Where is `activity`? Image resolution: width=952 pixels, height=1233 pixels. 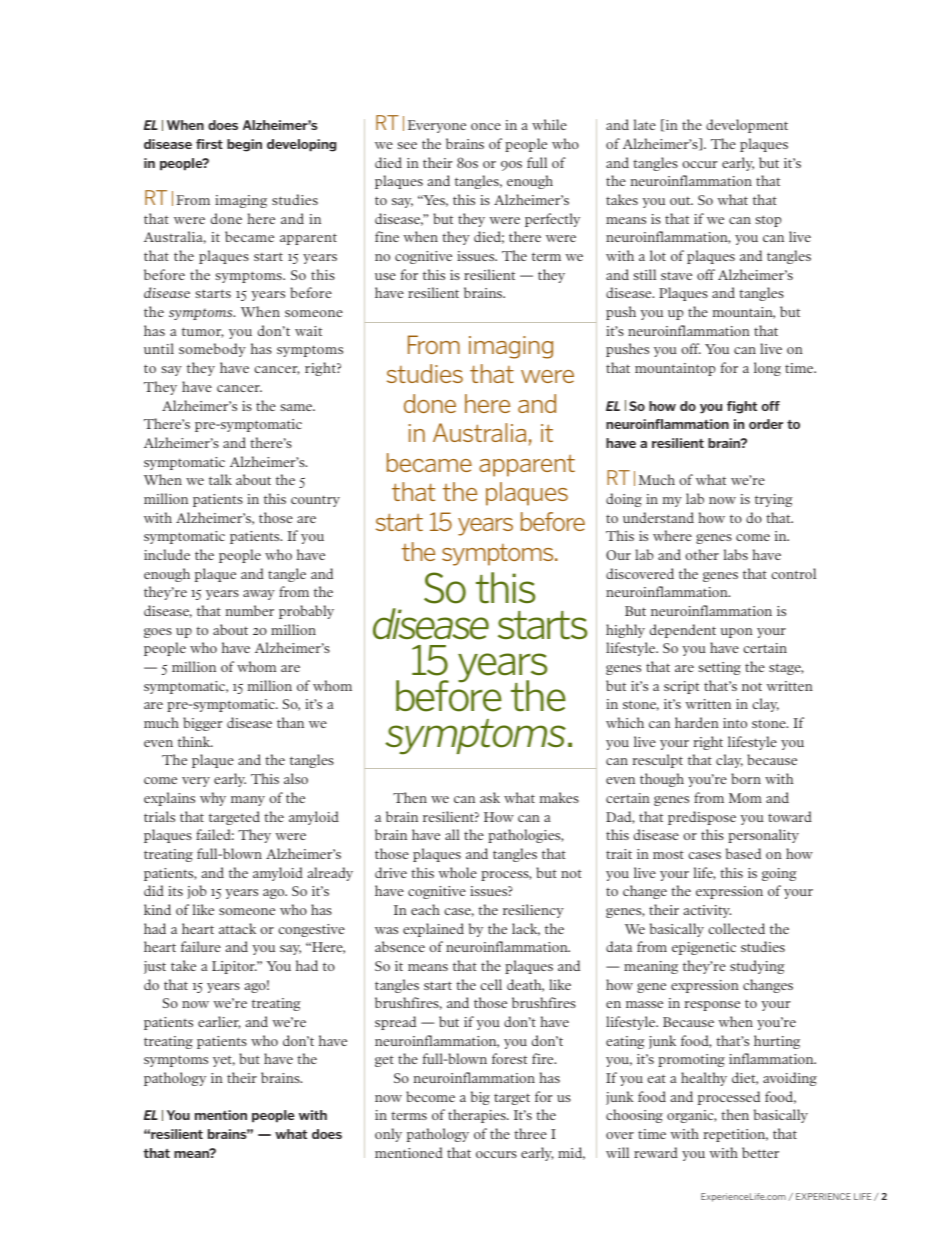 activity is located at coordinates (707, 911).
